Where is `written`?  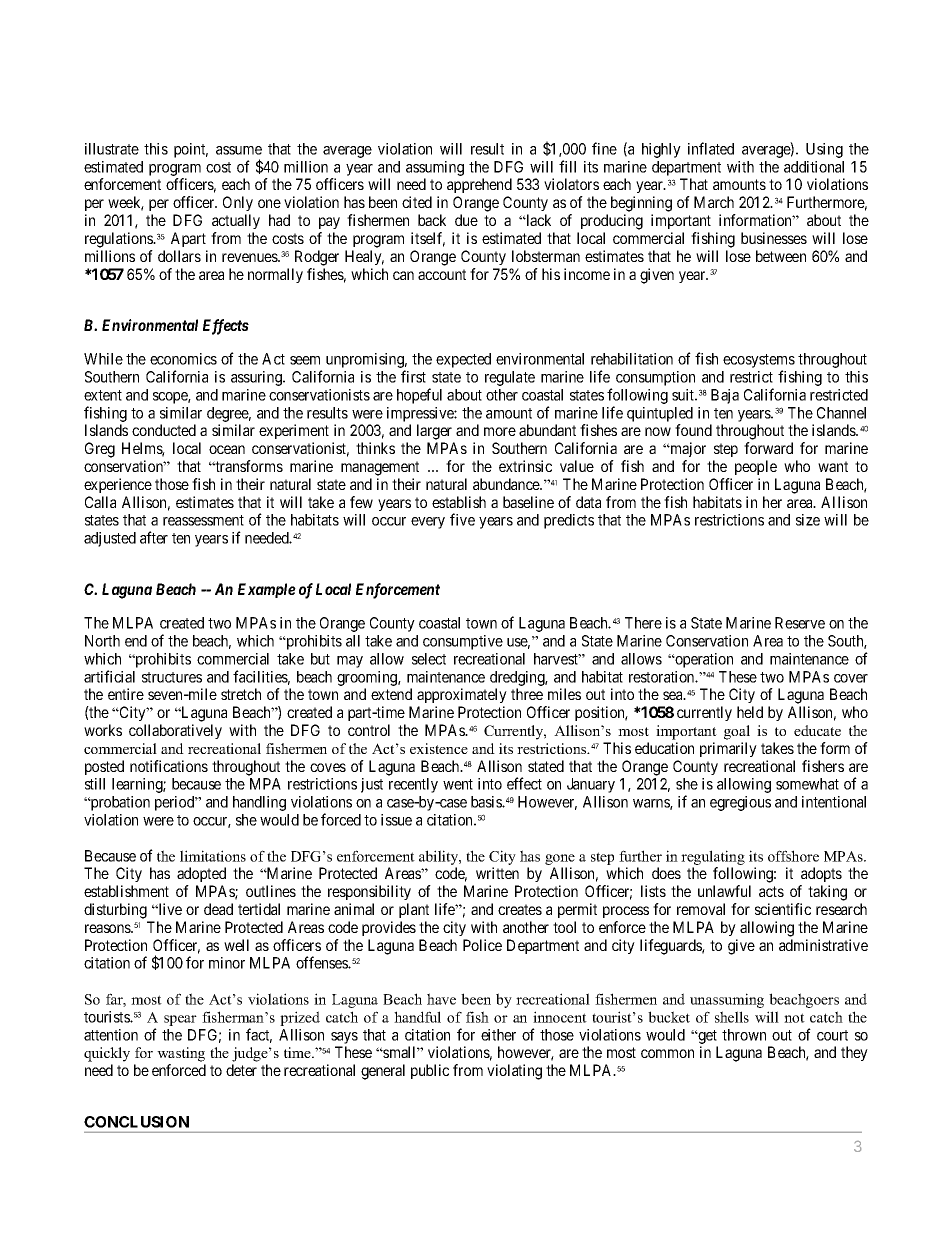
written is located at coordinates (497, 873).
